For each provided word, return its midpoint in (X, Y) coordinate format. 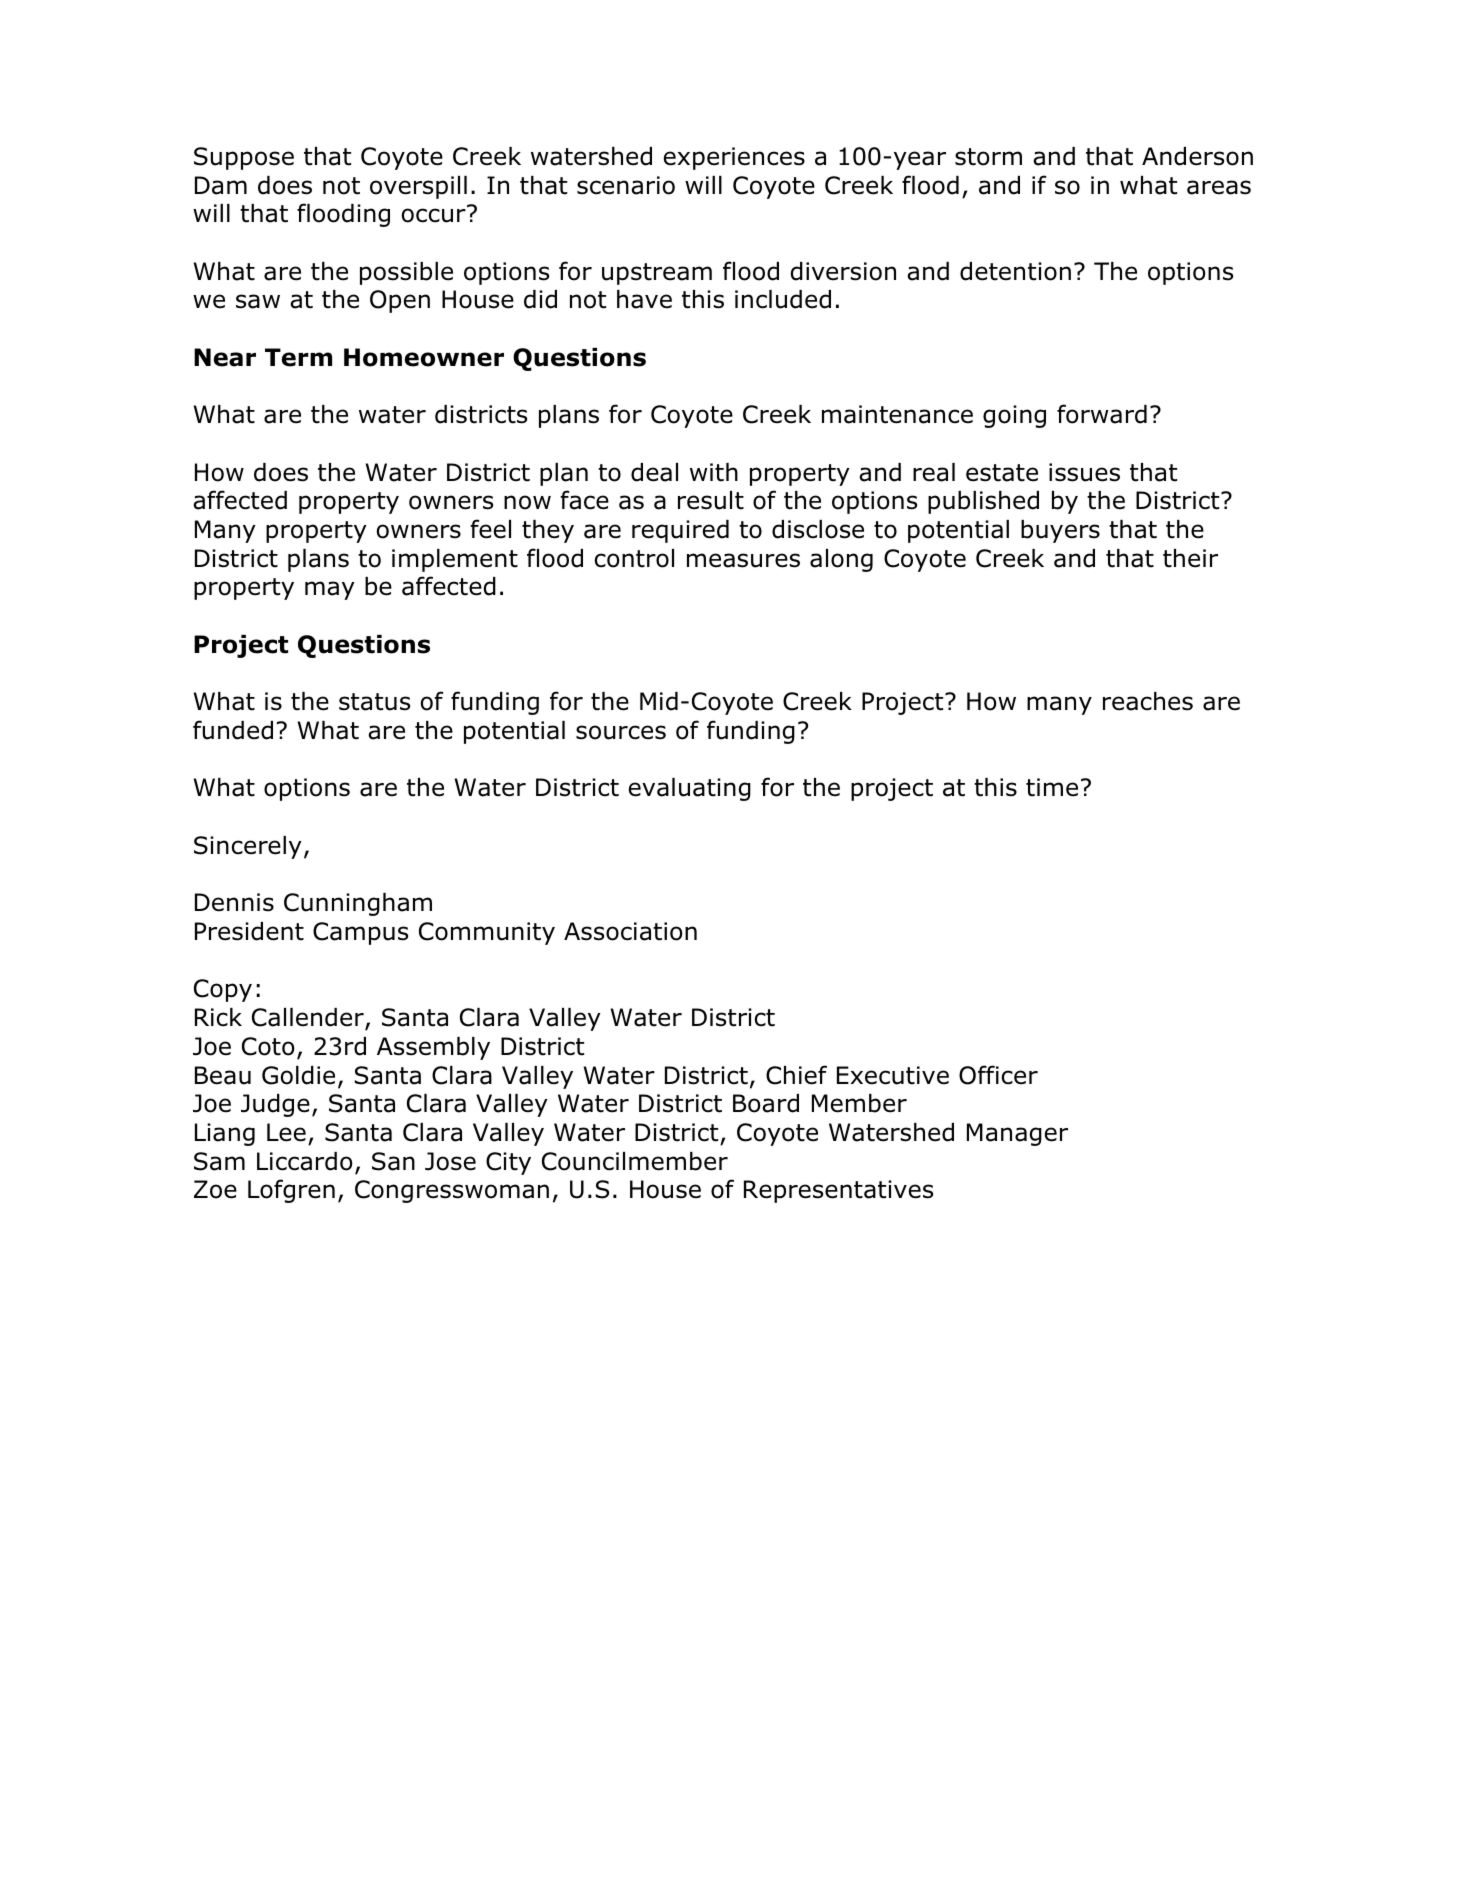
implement (455, 560)
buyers (1060, 531)
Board (766, 1103)
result (711, 500)
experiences (734, 158)
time (1052, 787)
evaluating (689, 789)
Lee (286, 1132)
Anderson (1197, 156)
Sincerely (248, 847)
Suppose (244, 158)
